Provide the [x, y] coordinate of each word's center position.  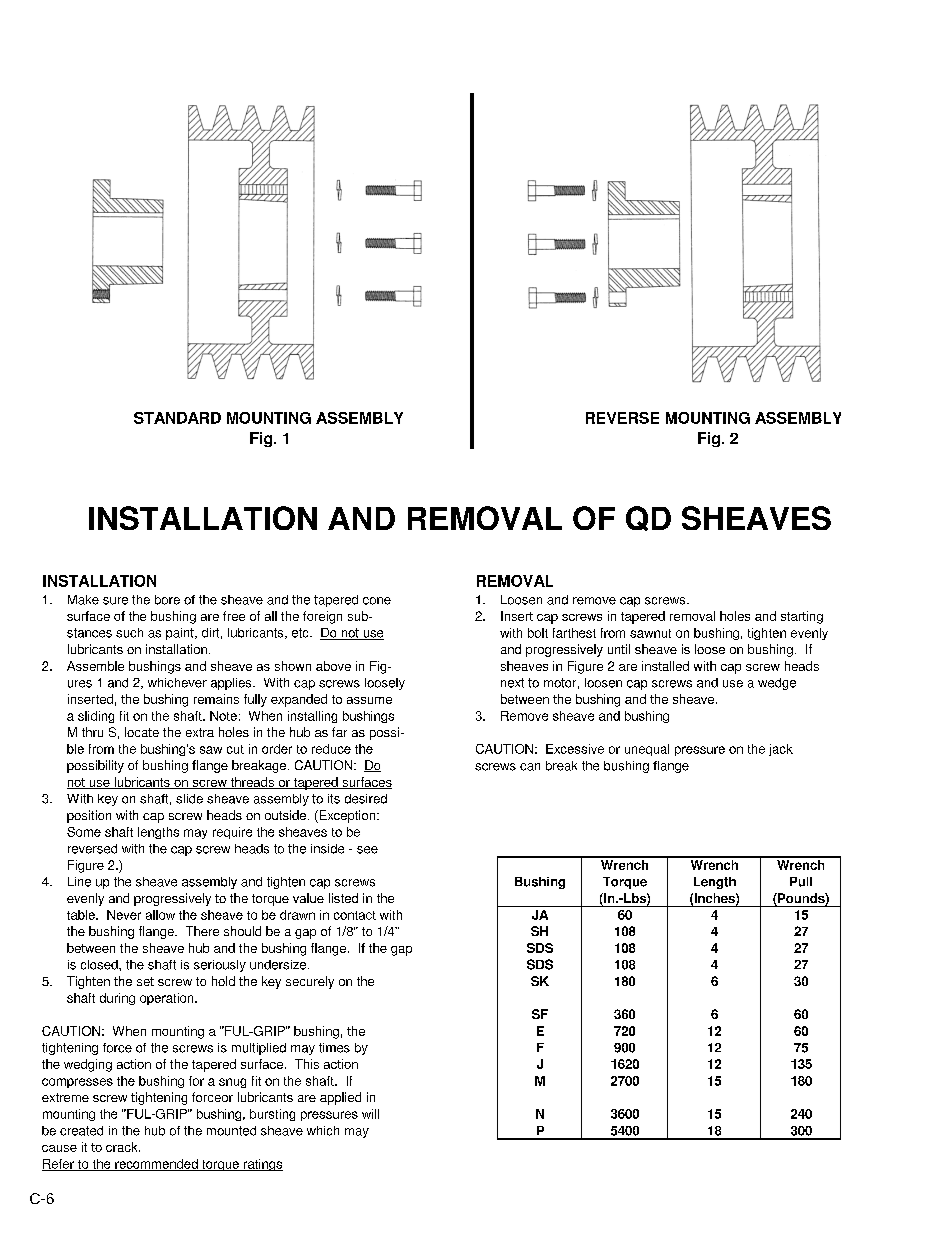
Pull [801, 882]
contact [355, 915]
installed [665, 666]
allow [160, 915]
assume [369, 700]
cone [377, 601]
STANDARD [177, 418]
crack [123, 1147]
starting [802, 617]
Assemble [95, 666]
